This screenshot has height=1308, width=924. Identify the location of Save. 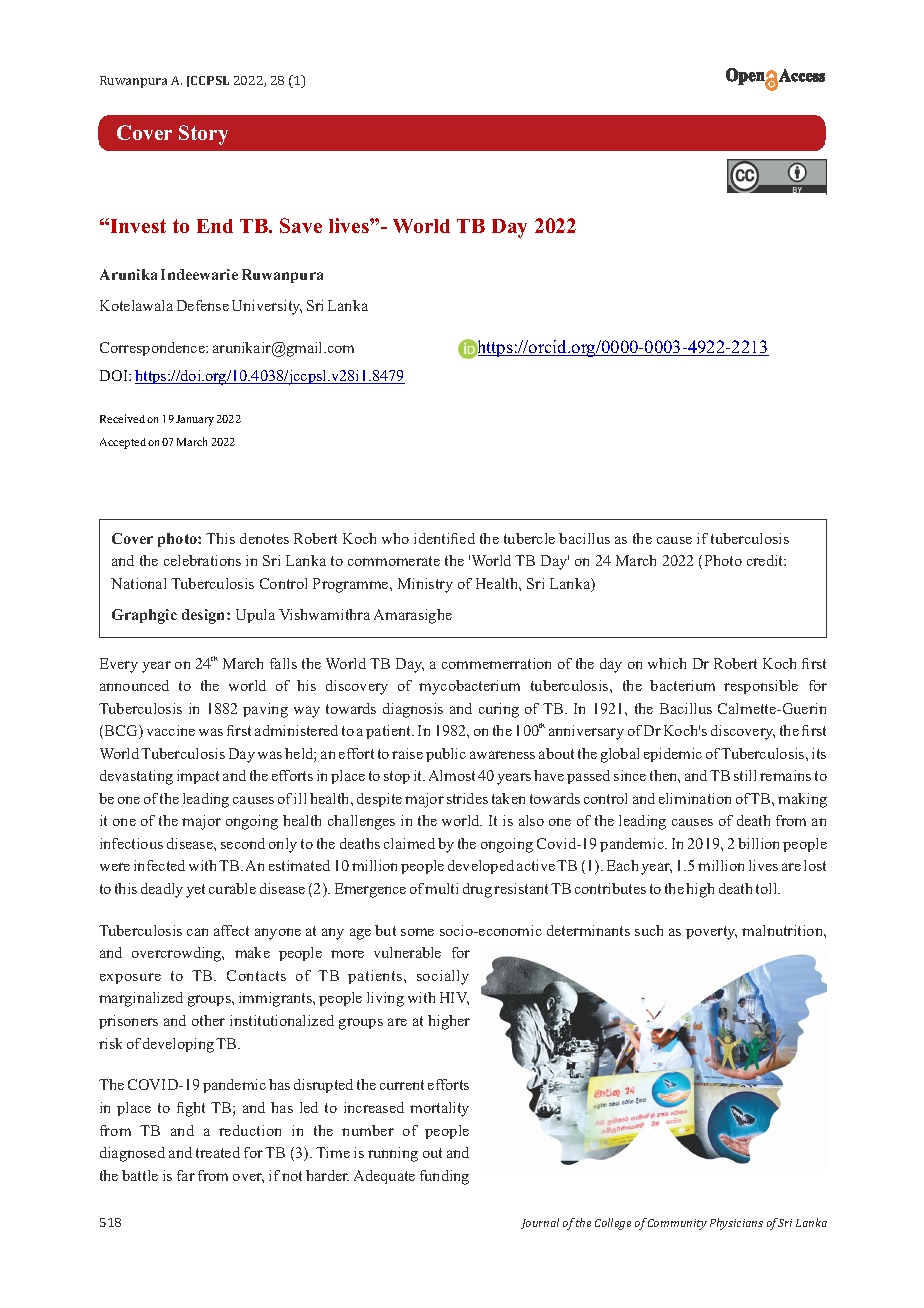
(301, 225).
